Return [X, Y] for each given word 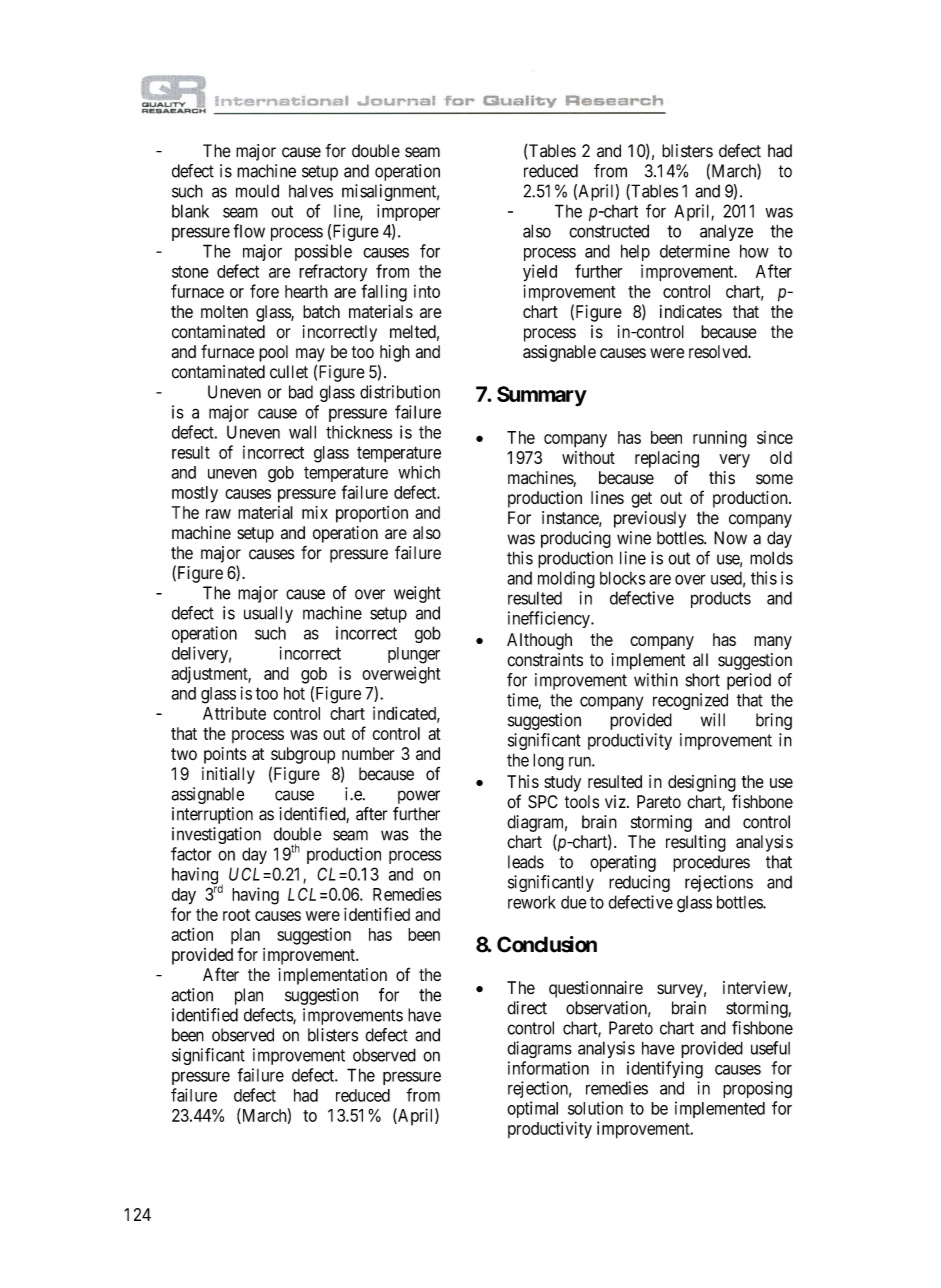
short [702, 680]
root [236, 915]
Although [539, 641]
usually [268, 614]
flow [249, 231]
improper [408, 212]
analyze [726, 232]
